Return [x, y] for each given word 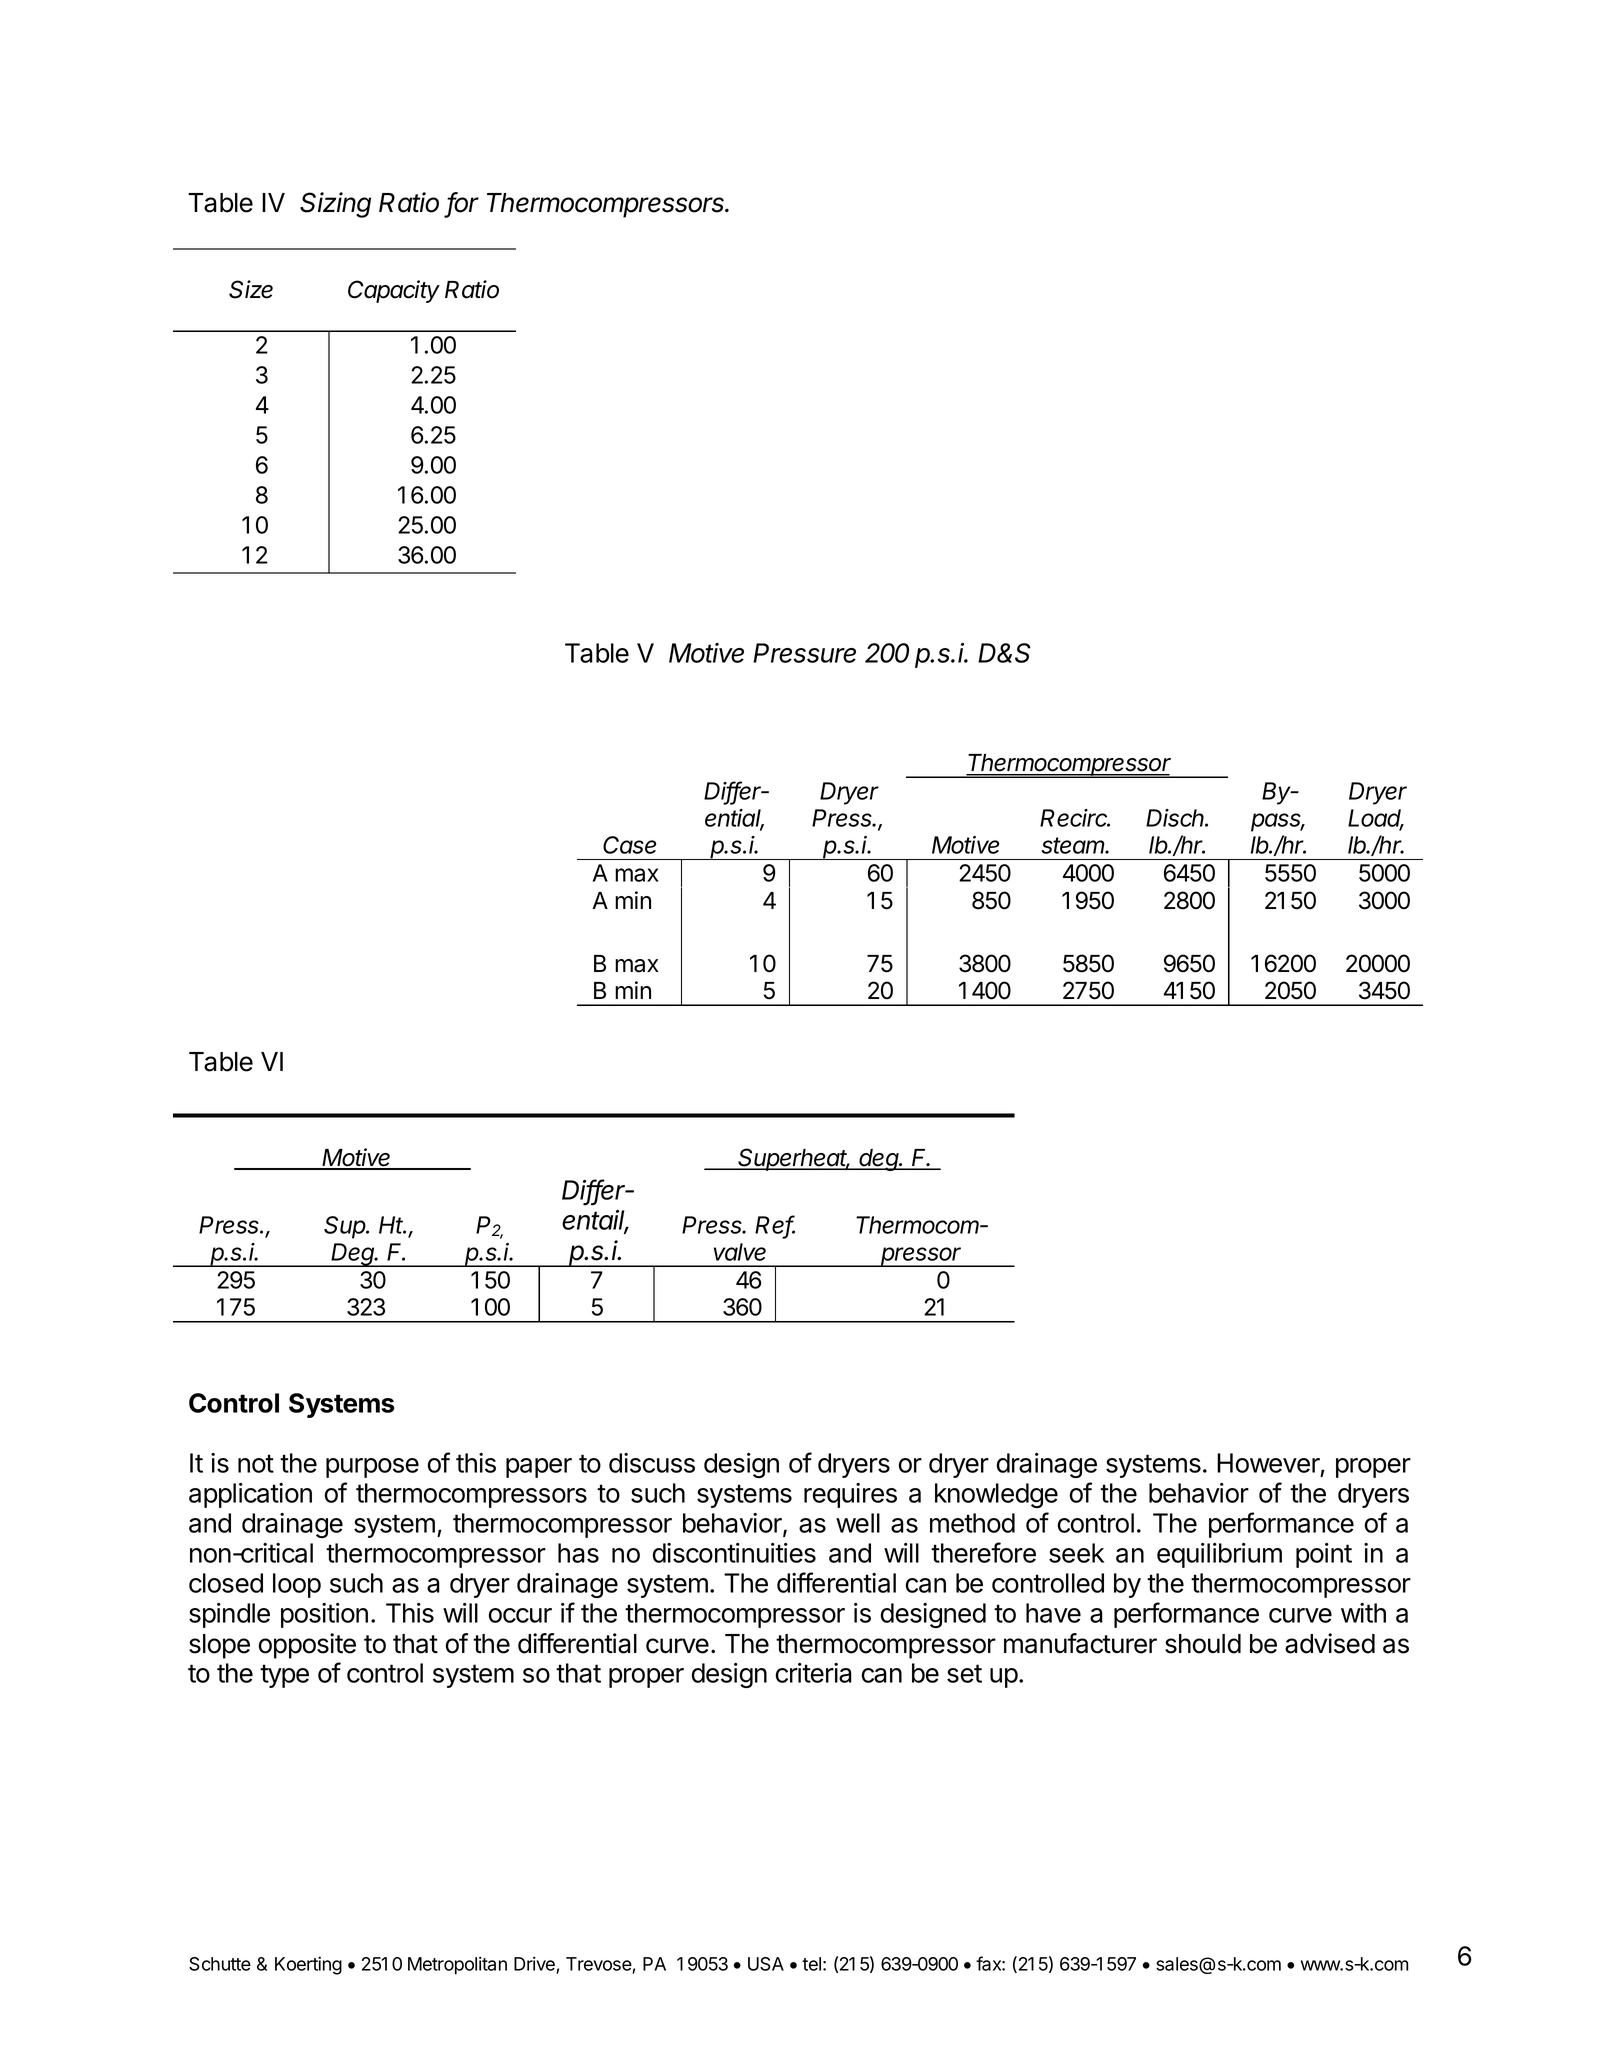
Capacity [394, 291]
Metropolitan [457, 1965]
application [250, 1495]
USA [766, 1964]
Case [629, 845]
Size [251, 289]
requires [850, 1495]
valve [740, 1252]
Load [1376, 819]
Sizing [335, 205]
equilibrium [1219, 1555]
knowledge [996, 1495]
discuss [652, 1463]
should [1203, 1644]
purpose [372, 1468]
